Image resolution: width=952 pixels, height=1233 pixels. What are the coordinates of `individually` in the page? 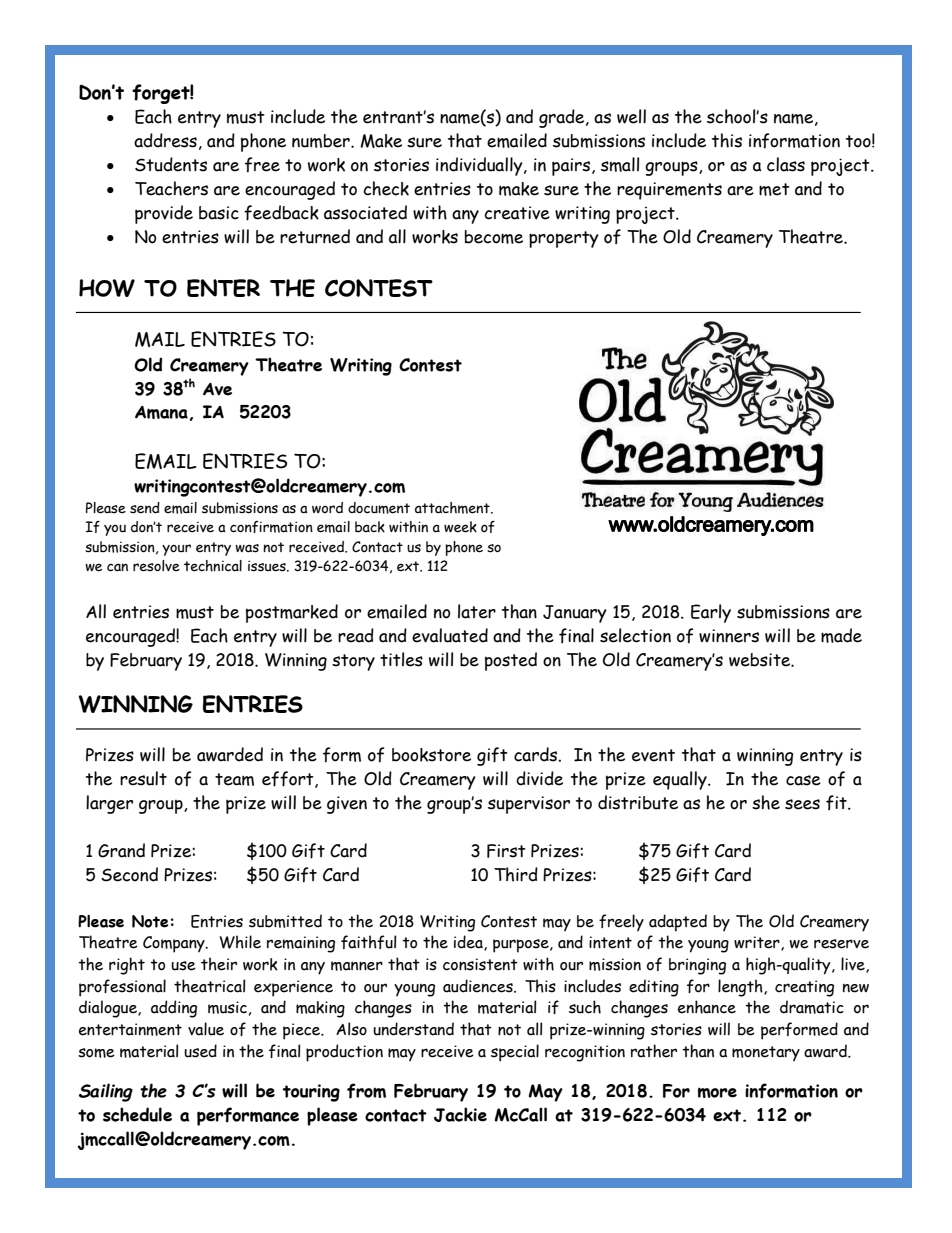 It's located at (480, 166).
